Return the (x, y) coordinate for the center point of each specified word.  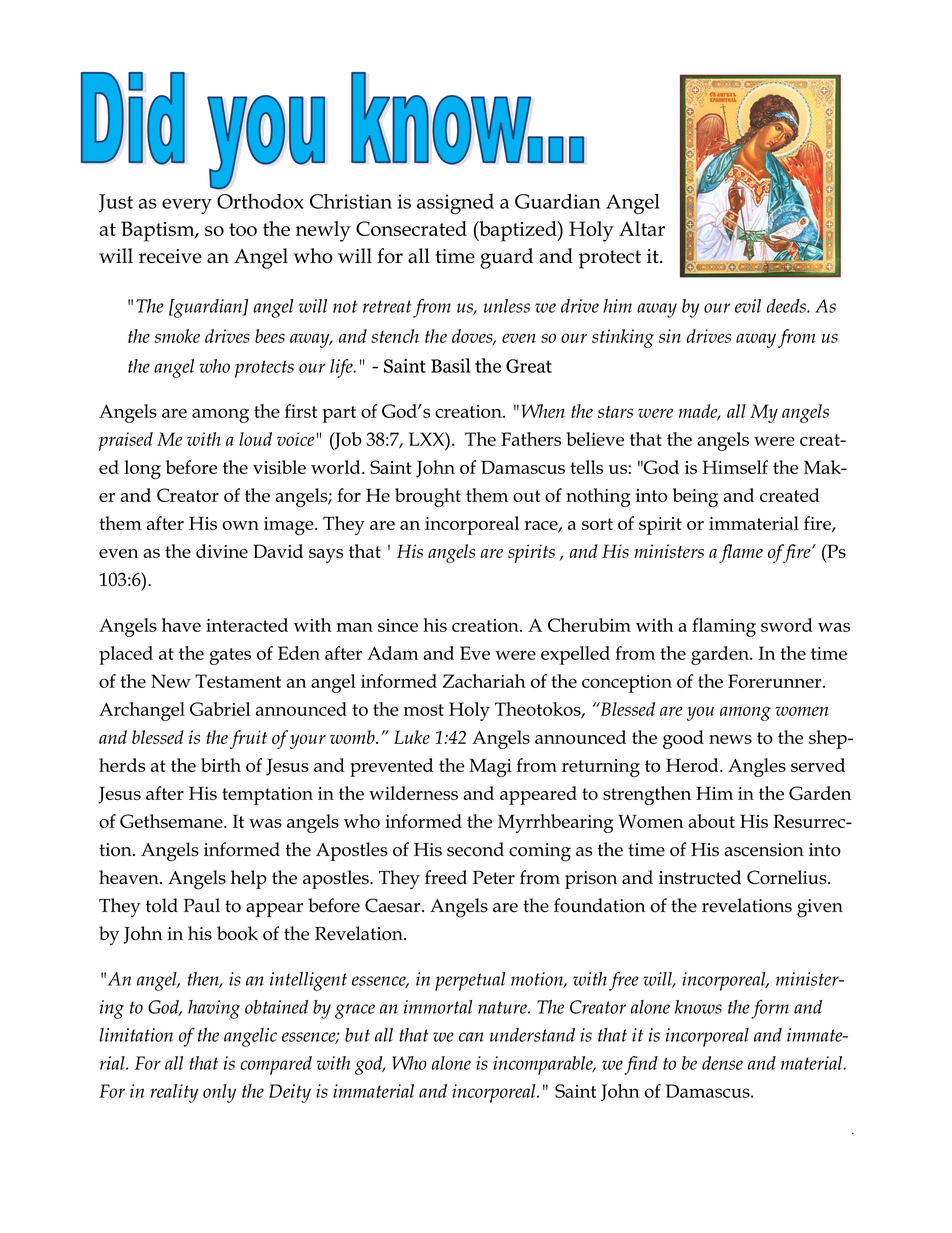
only (219, 1093)
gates (230, 656)
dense (722, 1063)
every (187, 206)
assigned (455, 204)
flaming (724, 627)
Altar (642, 228)
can (471, 1037)
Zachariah (484, 681)
